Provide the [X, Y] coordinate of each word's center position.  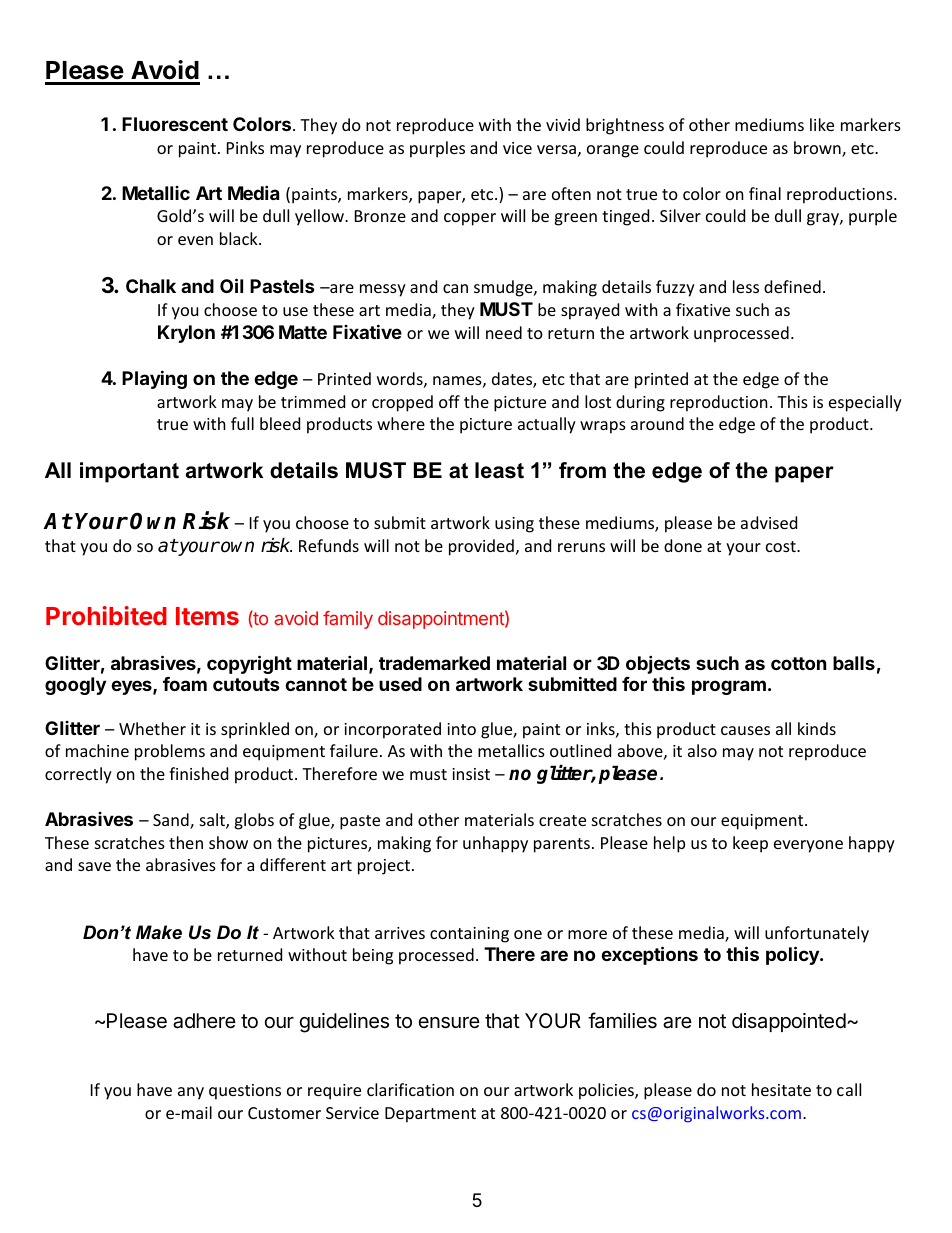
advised [769, 522]
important [129, 472]
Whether [152, 728]
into [461, 729]
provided [481, 547]
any [191, 1093]
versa [556, 149]
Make [159, 932]
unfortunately [817, 934]
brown [818, 149]
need [504, 332]
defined [792, 286]
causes [745, 730]
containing [469, 935]
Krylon [186, 334]
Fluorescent [175, 124]
